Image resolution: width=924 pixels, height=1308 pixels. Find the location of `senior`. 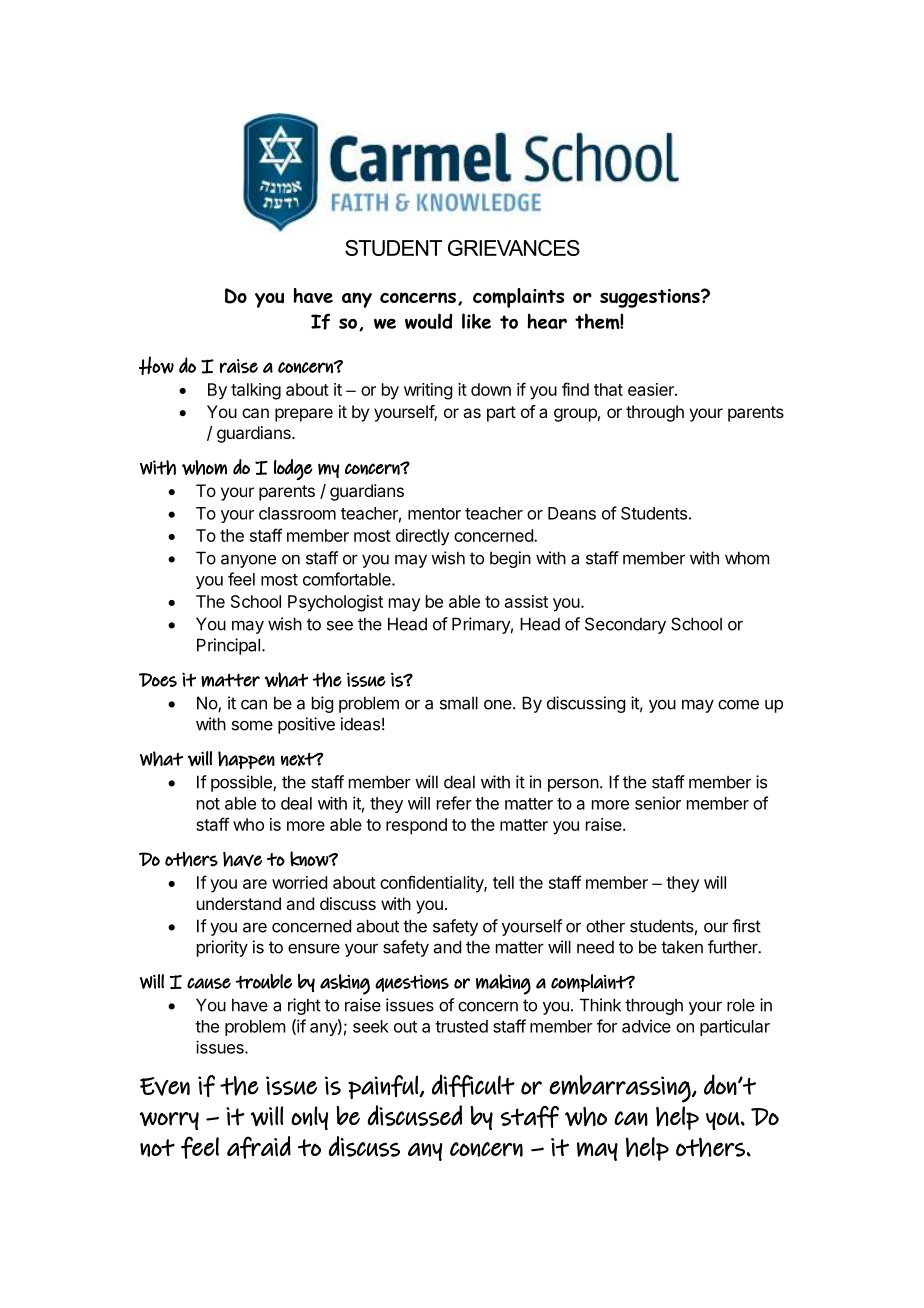

senior is located at coordinates (658, 803).
